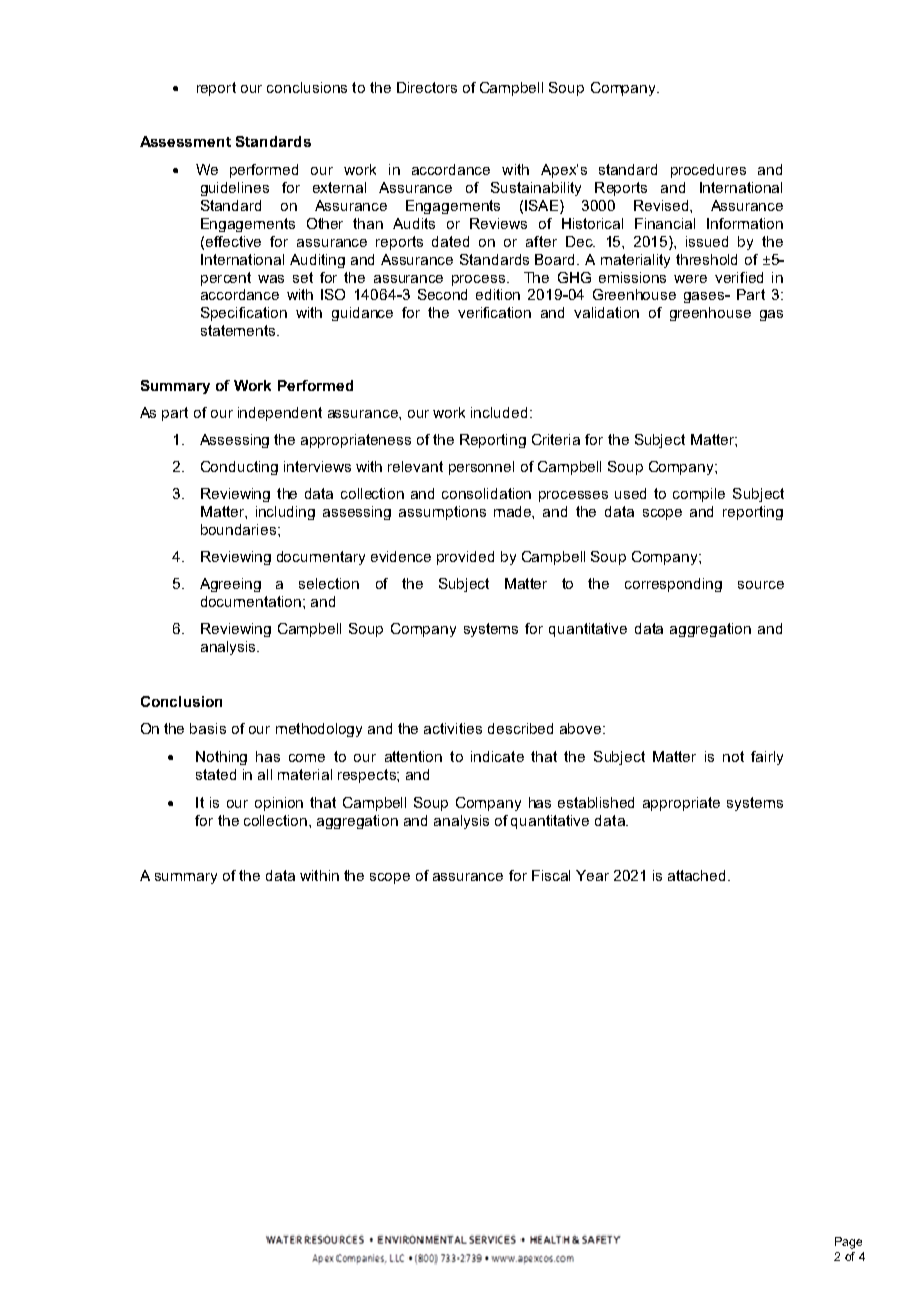  Describe the element at coordinates (235, 189) in the screenshot. I see `guidelines` at that location.
